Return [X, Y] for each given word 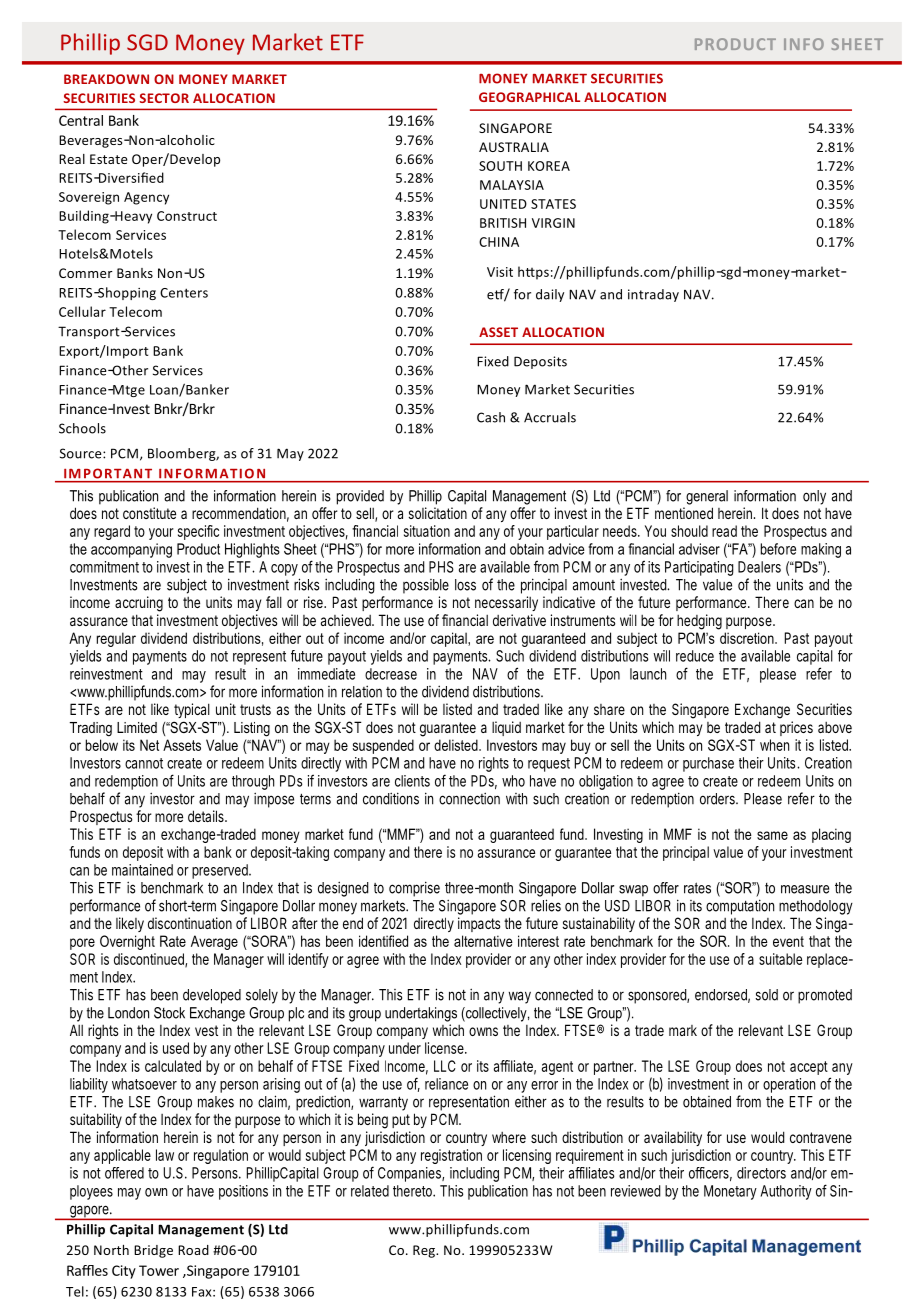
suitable [780, 959]
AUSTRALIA [514, 147]
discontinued [150, 960]
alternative [483, 941]
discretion [748, 638]
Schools [82, 428]
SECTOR [164, 98]
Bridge [153, 1251]
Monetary [730, 1192]
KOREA [549, 166]
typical [192, 710]
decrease [391, 674]
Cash [491, 417]
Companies [411, 1174]
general [707, 497]
